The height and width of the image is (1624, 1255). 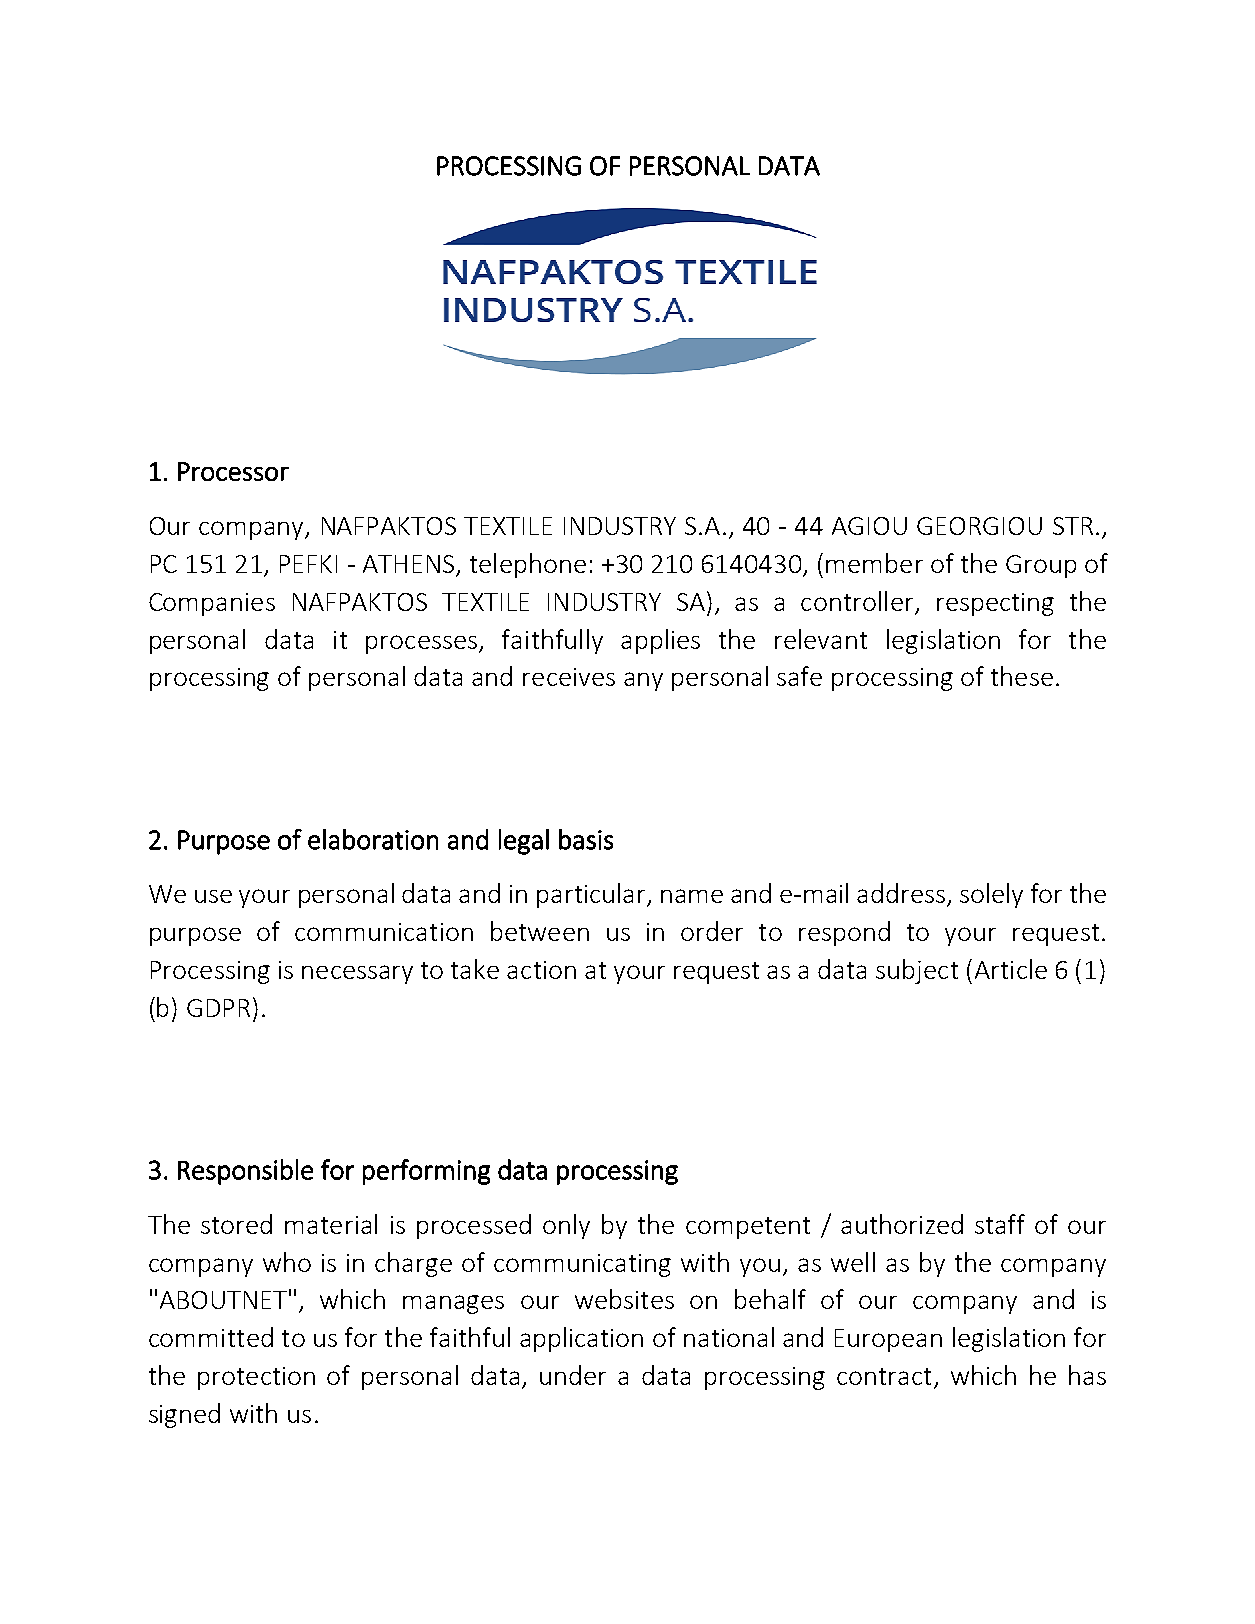 I want to click on protection, so click(x=256, y=1378).
